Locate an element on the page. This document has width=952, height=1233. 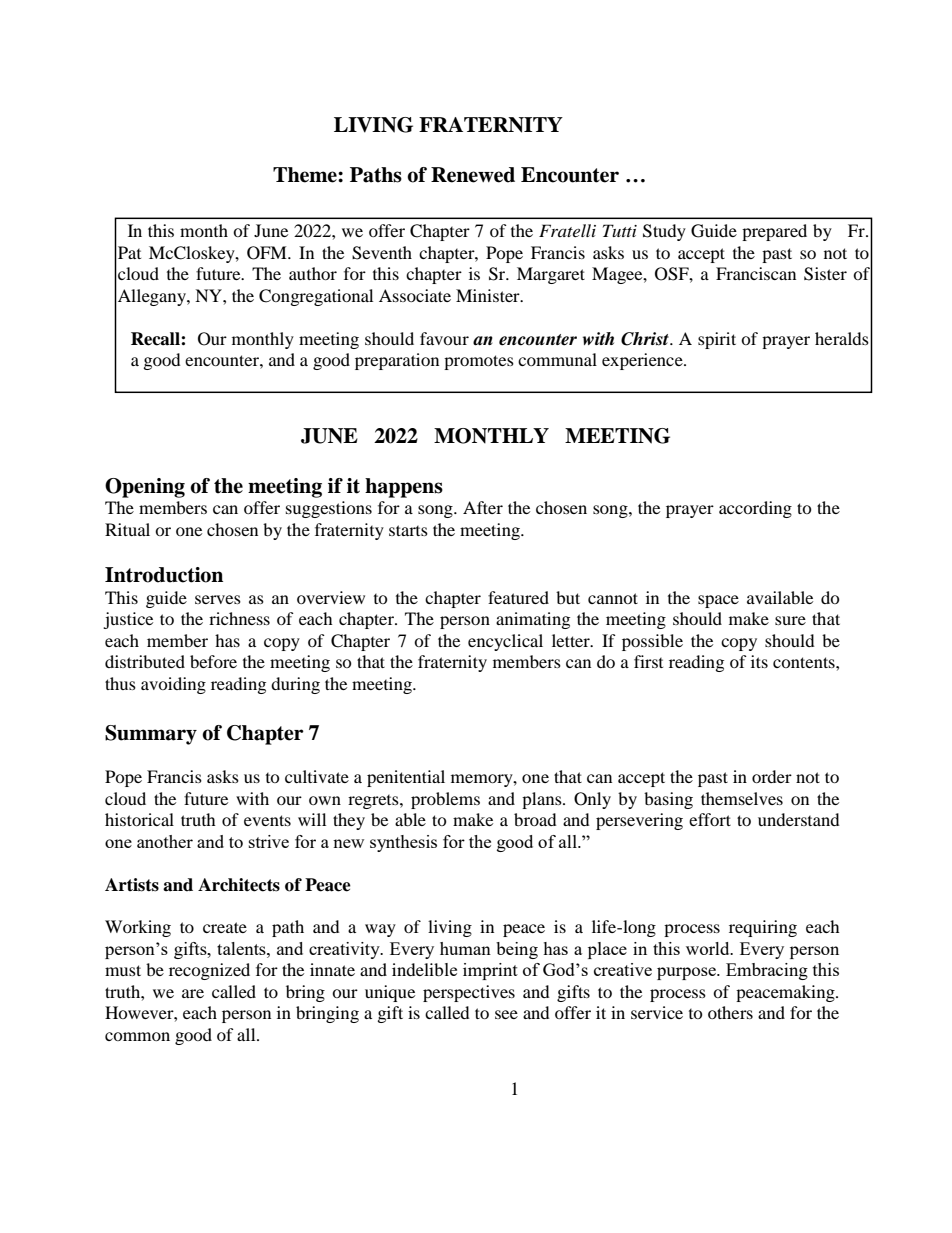
Renewed is located at coordinates (473, 175).
